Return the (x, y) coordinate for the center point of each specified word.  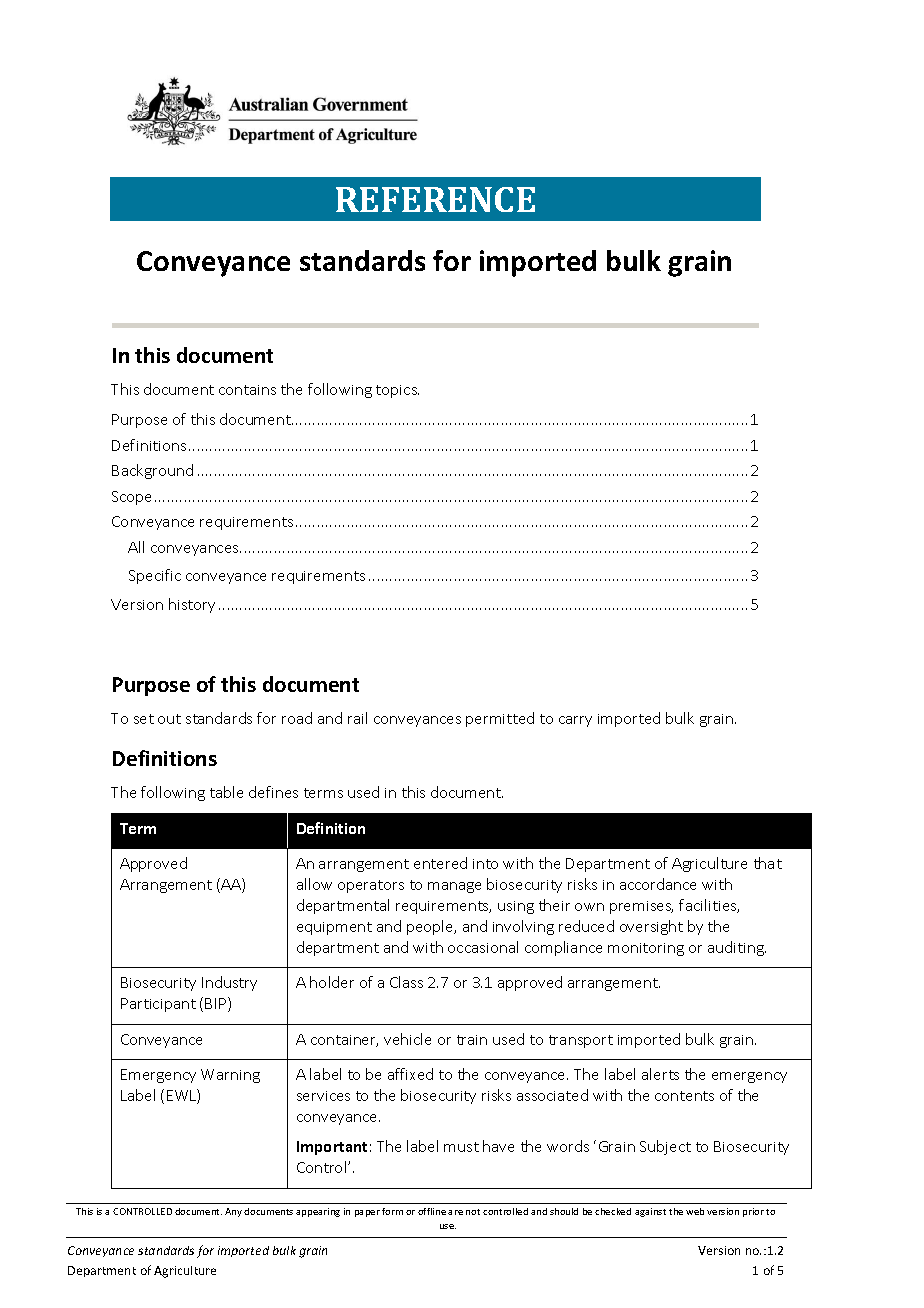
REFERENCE (435, 199)
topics (397, 391)
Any (233, 1212)
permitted (500, 719)
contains (247, 390)
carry (575, 721)
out (169, 719)
